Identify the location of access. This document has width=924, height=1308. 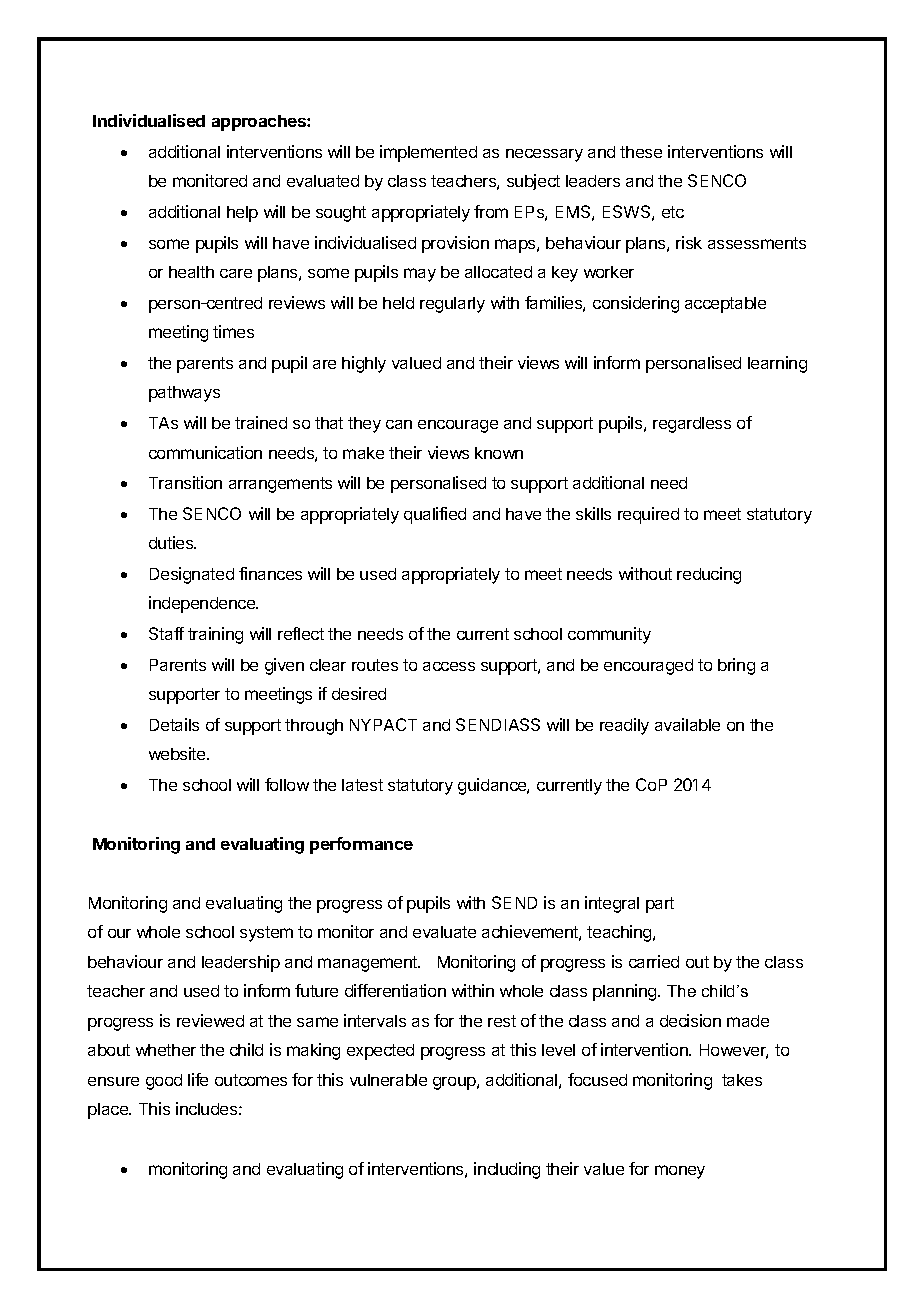
(449, 666).
